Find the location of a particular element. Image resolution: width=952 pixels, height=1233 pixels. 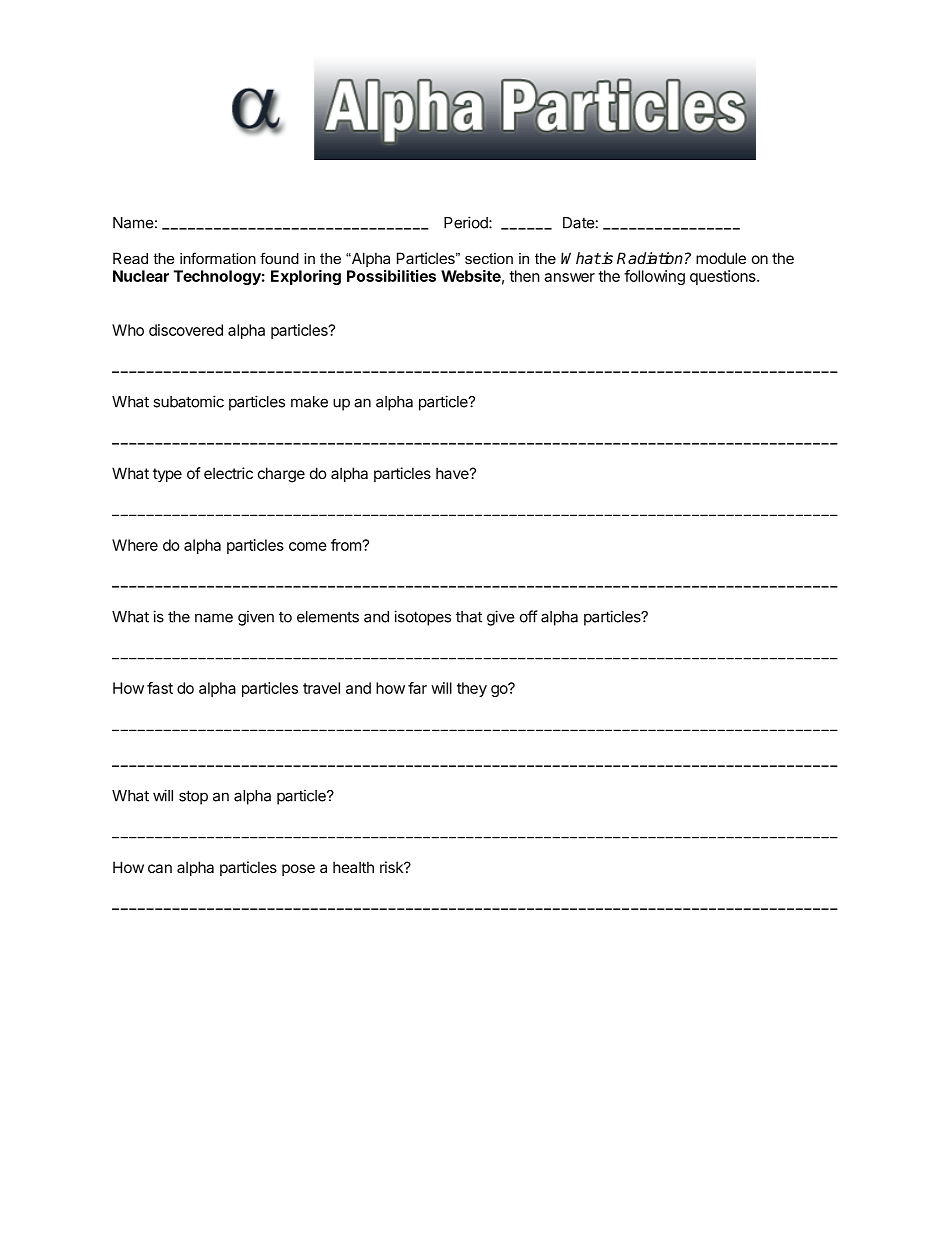

following is located at coordinates (654, 277).
